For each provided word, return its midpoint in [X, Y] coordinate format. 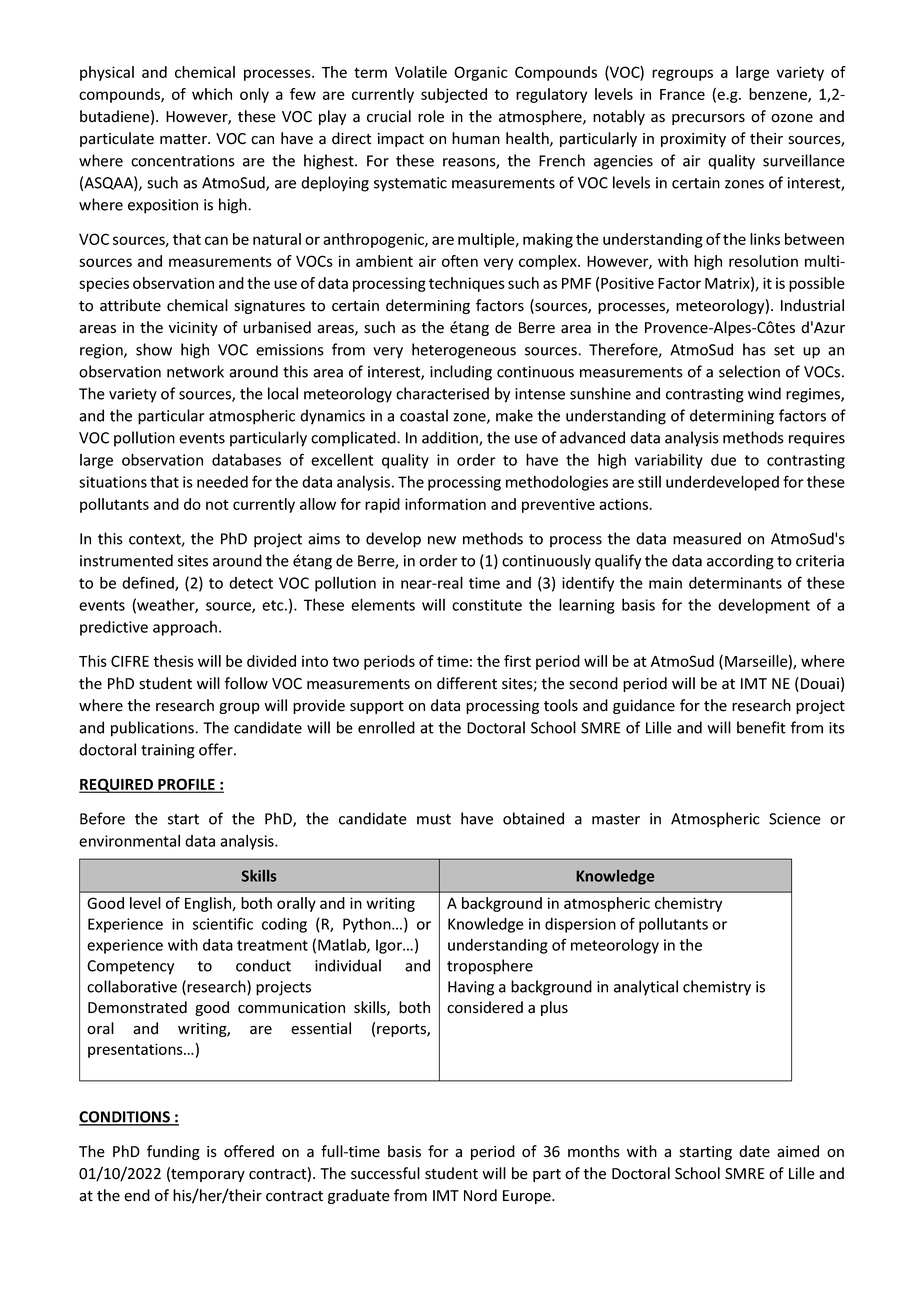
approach [185, 628]
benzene [779, 95]
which [212, 94]
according [740, 562]
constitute [487, 605]
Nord [480, 1195]
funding [173, 1152]
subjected [454, 95]
